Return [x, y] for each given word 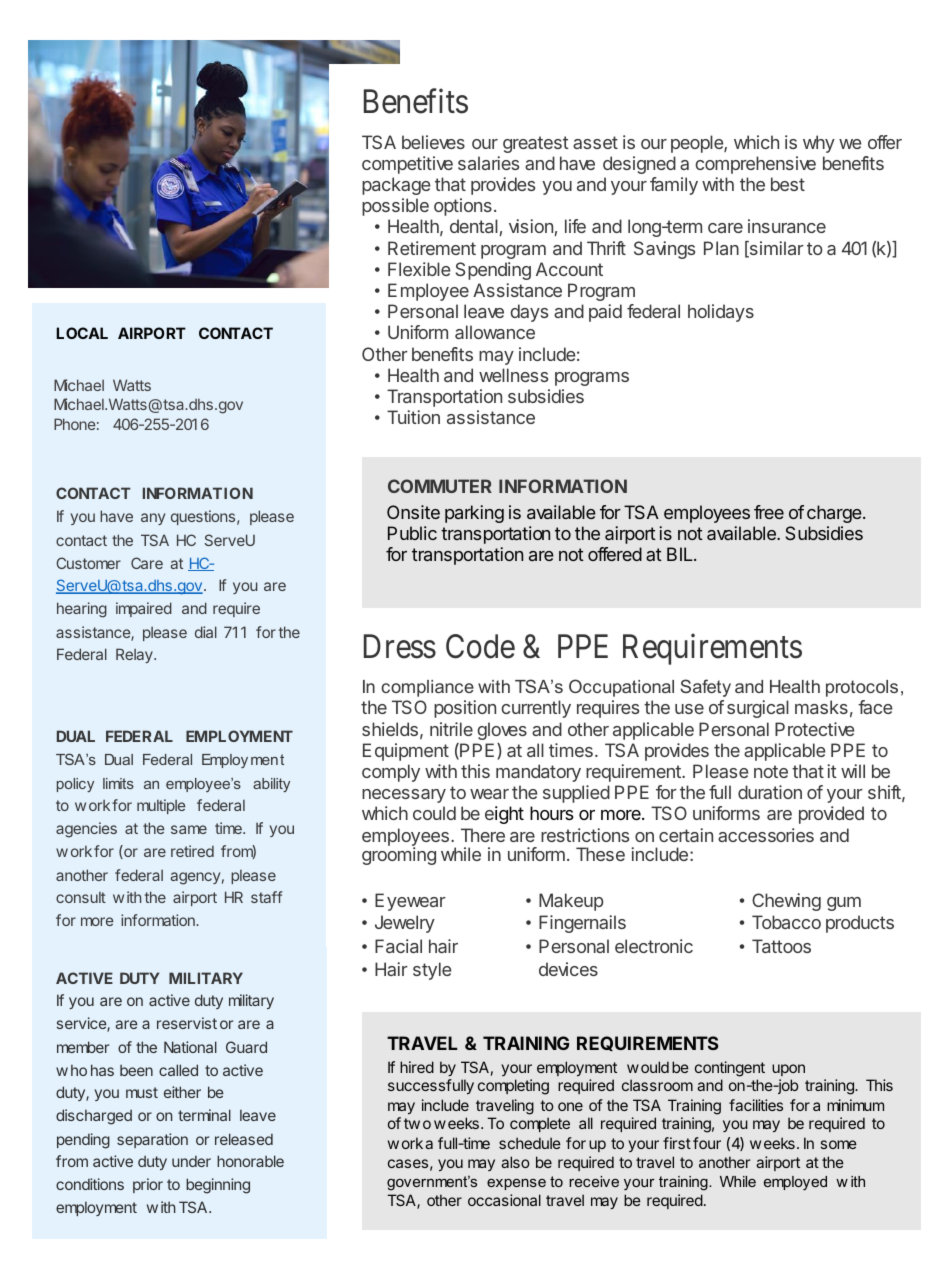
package [396, 186]
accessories [766, 835]
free [769, 512]
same [189, 829]
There [483, 835]
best [788, 184]
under [191, 1161]
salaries [488, 163]
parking [474, 514]
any [153, 519]
